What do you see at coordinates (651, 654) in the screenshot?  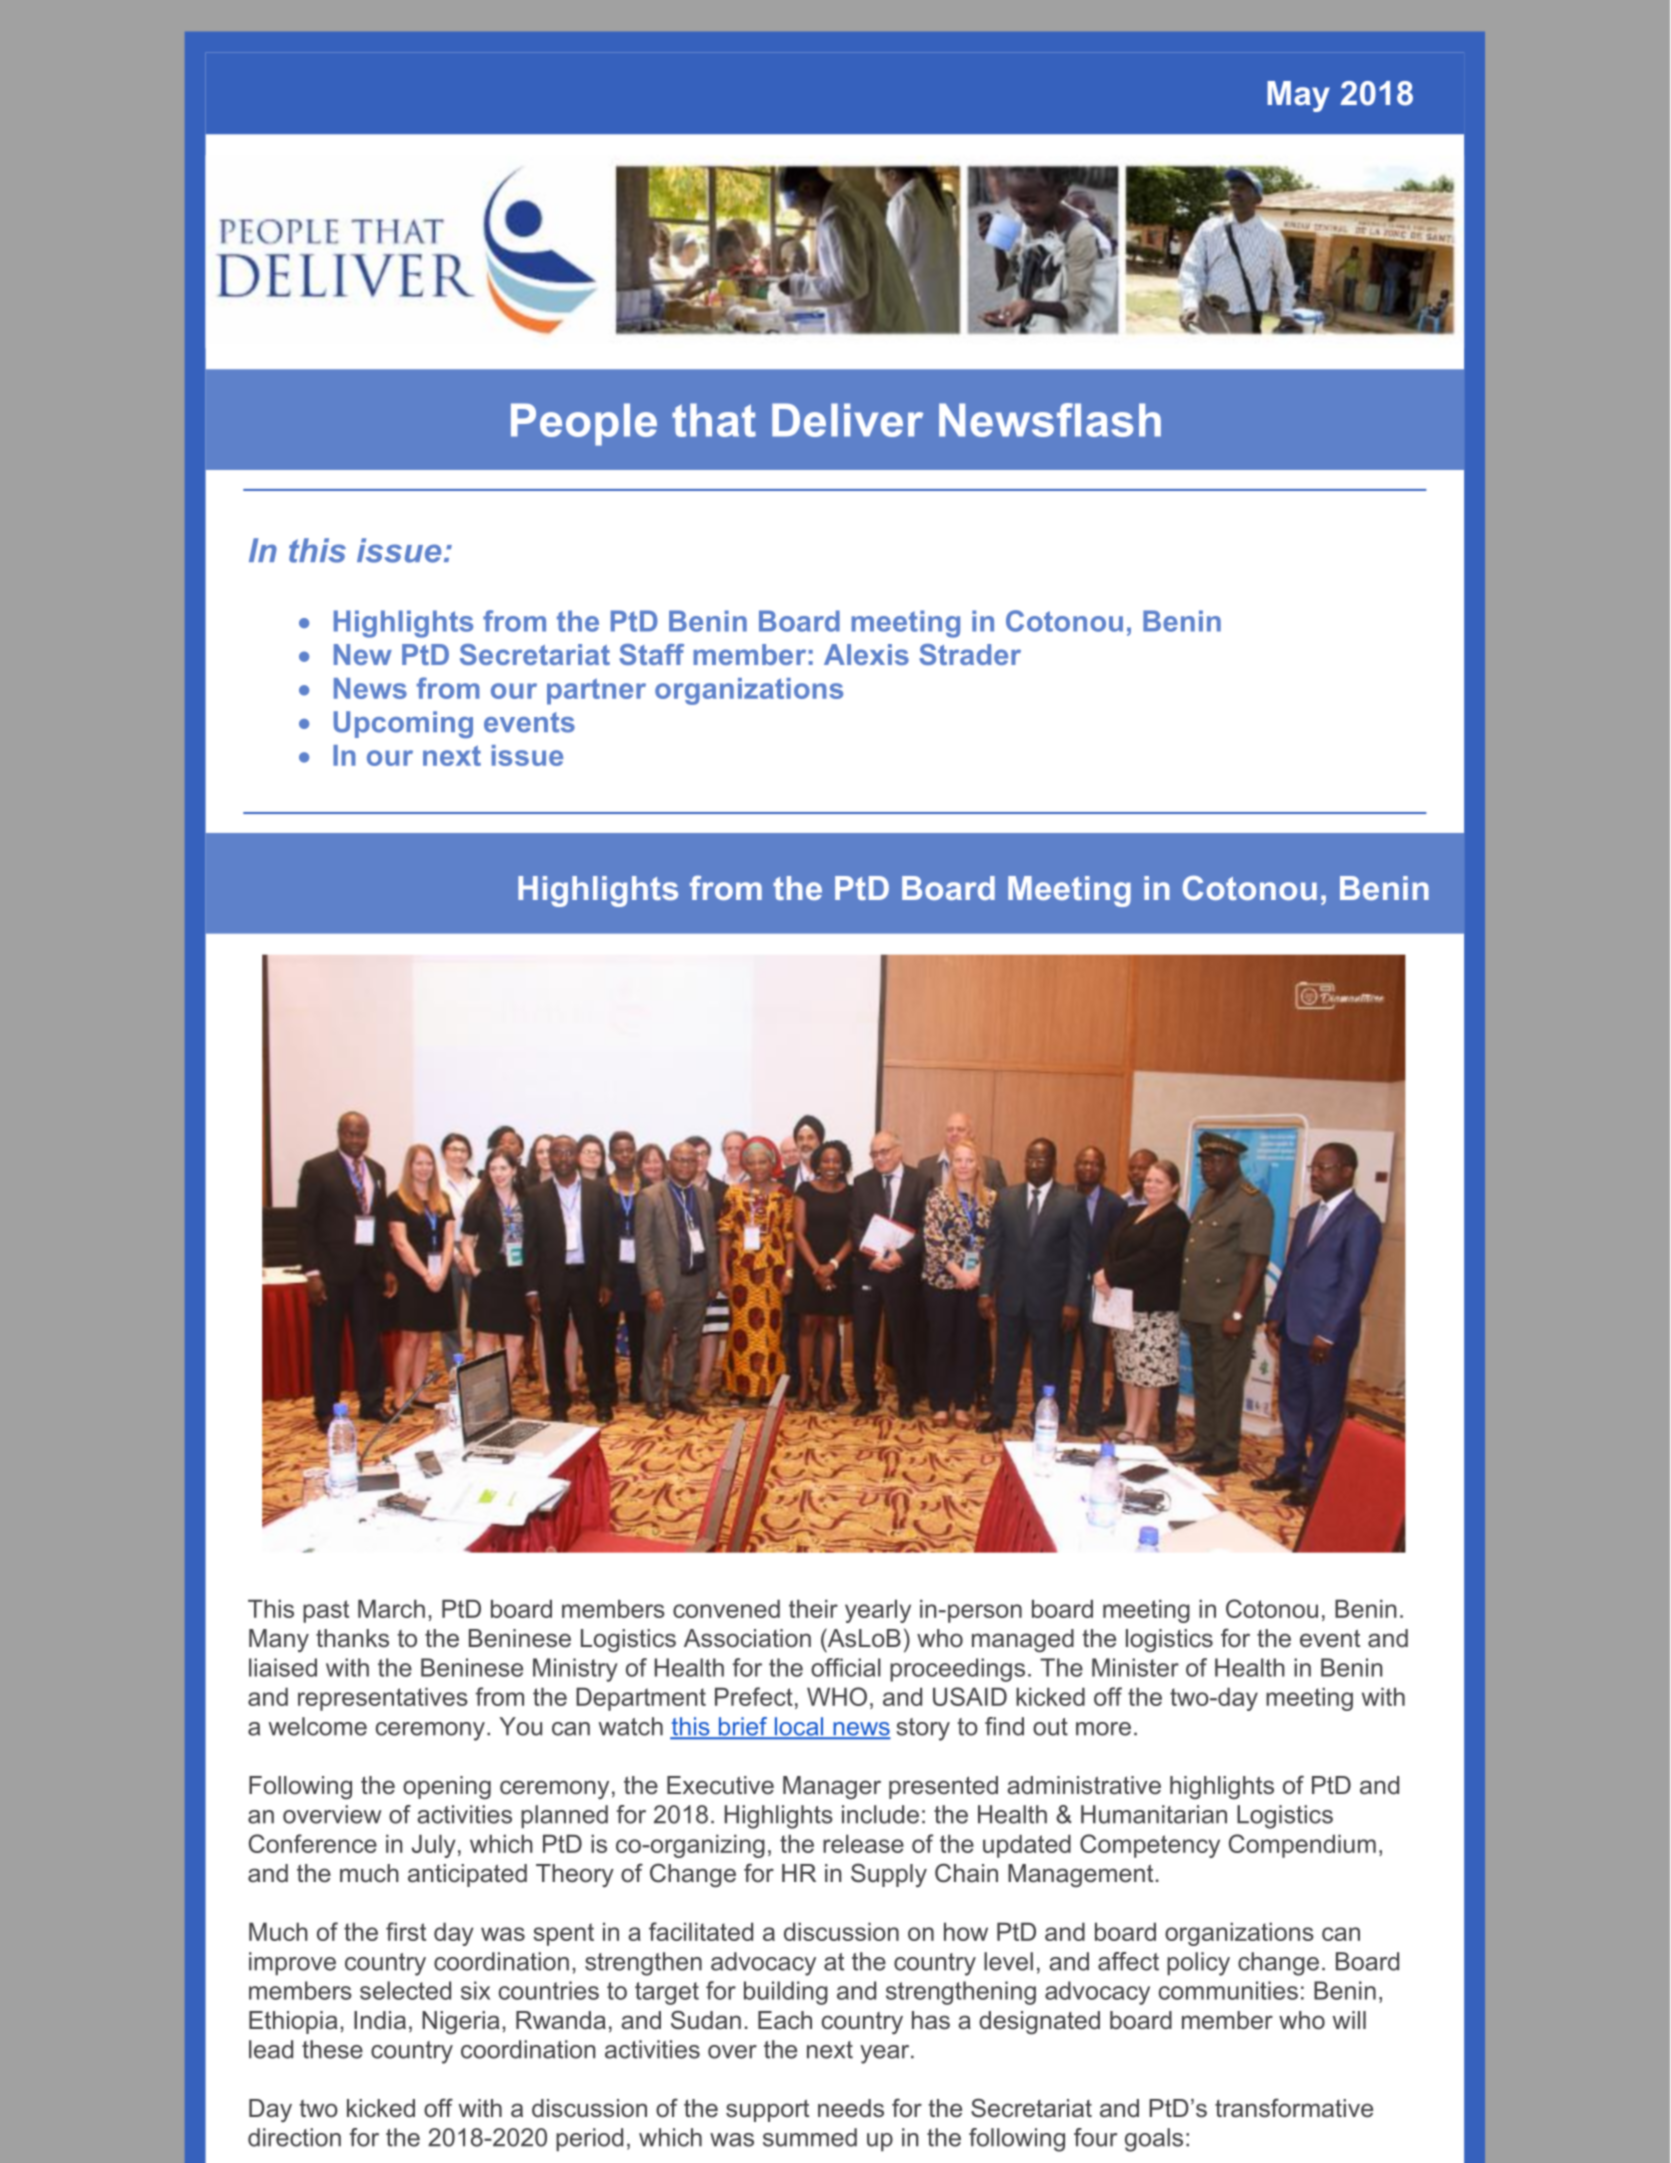 I see `Staff` at bounding box center [651, 654].
